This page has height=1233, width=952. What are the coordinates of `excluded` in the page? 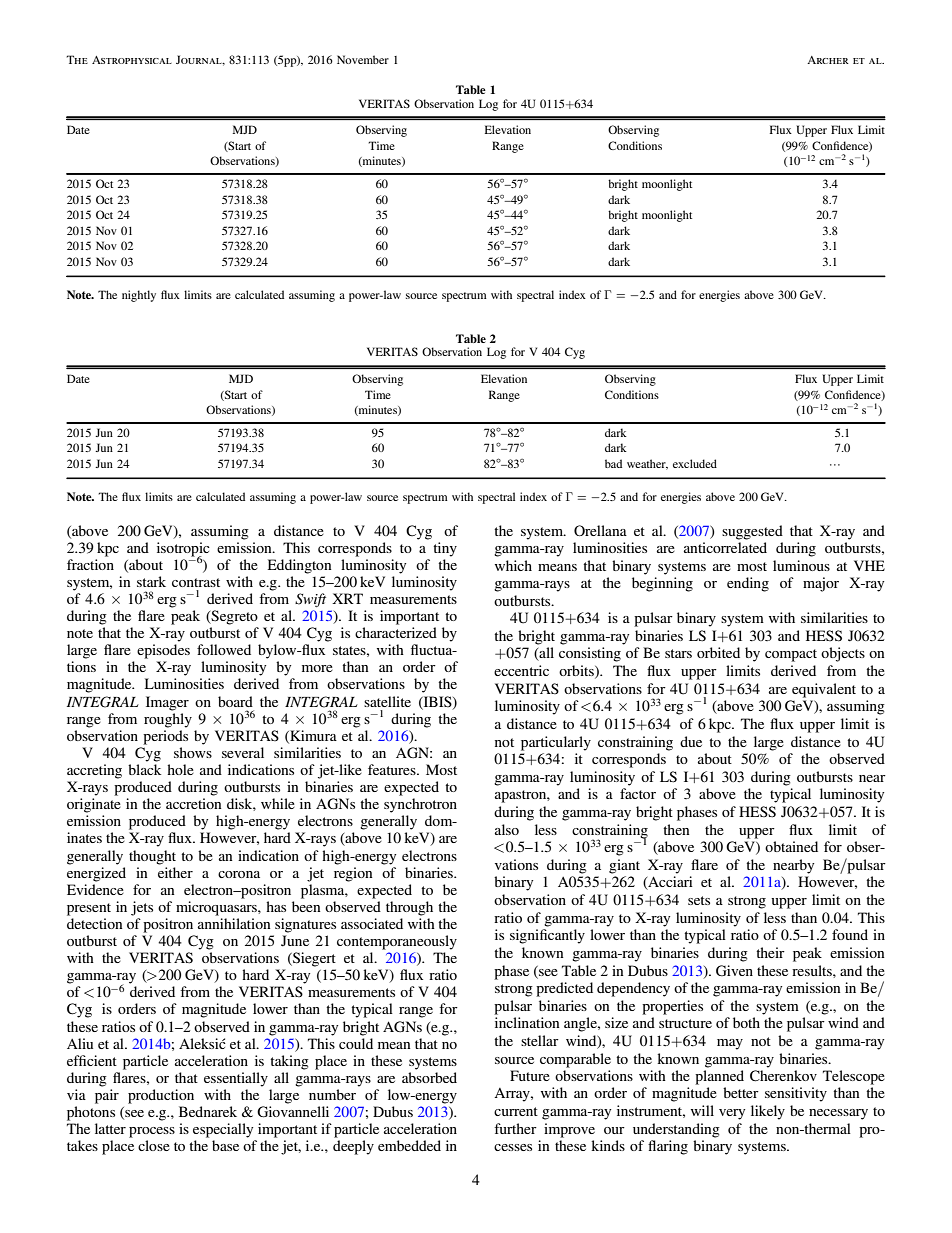 It's located at (695, 463).
